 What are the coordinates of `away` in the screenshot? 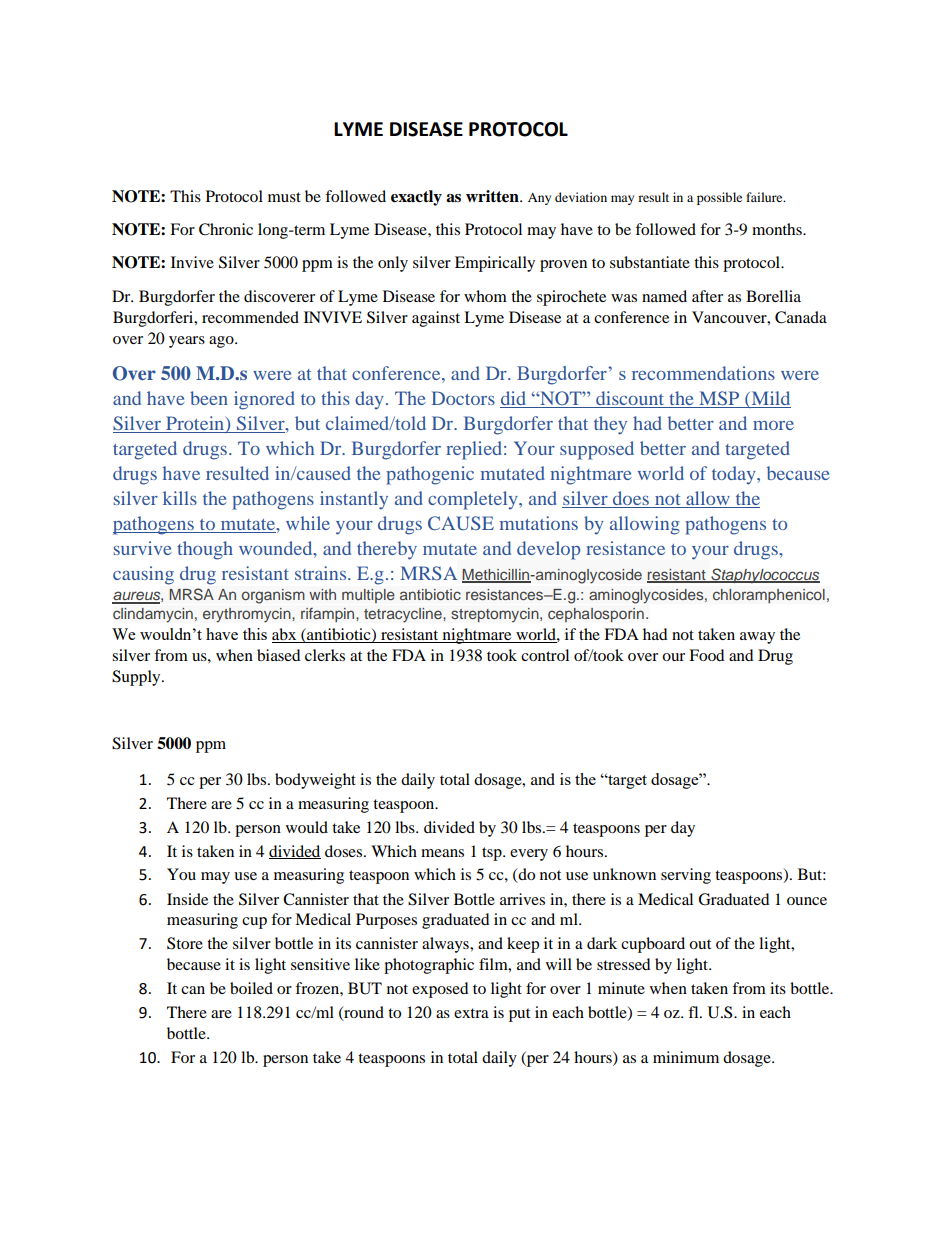 It's located at (757, 638).
